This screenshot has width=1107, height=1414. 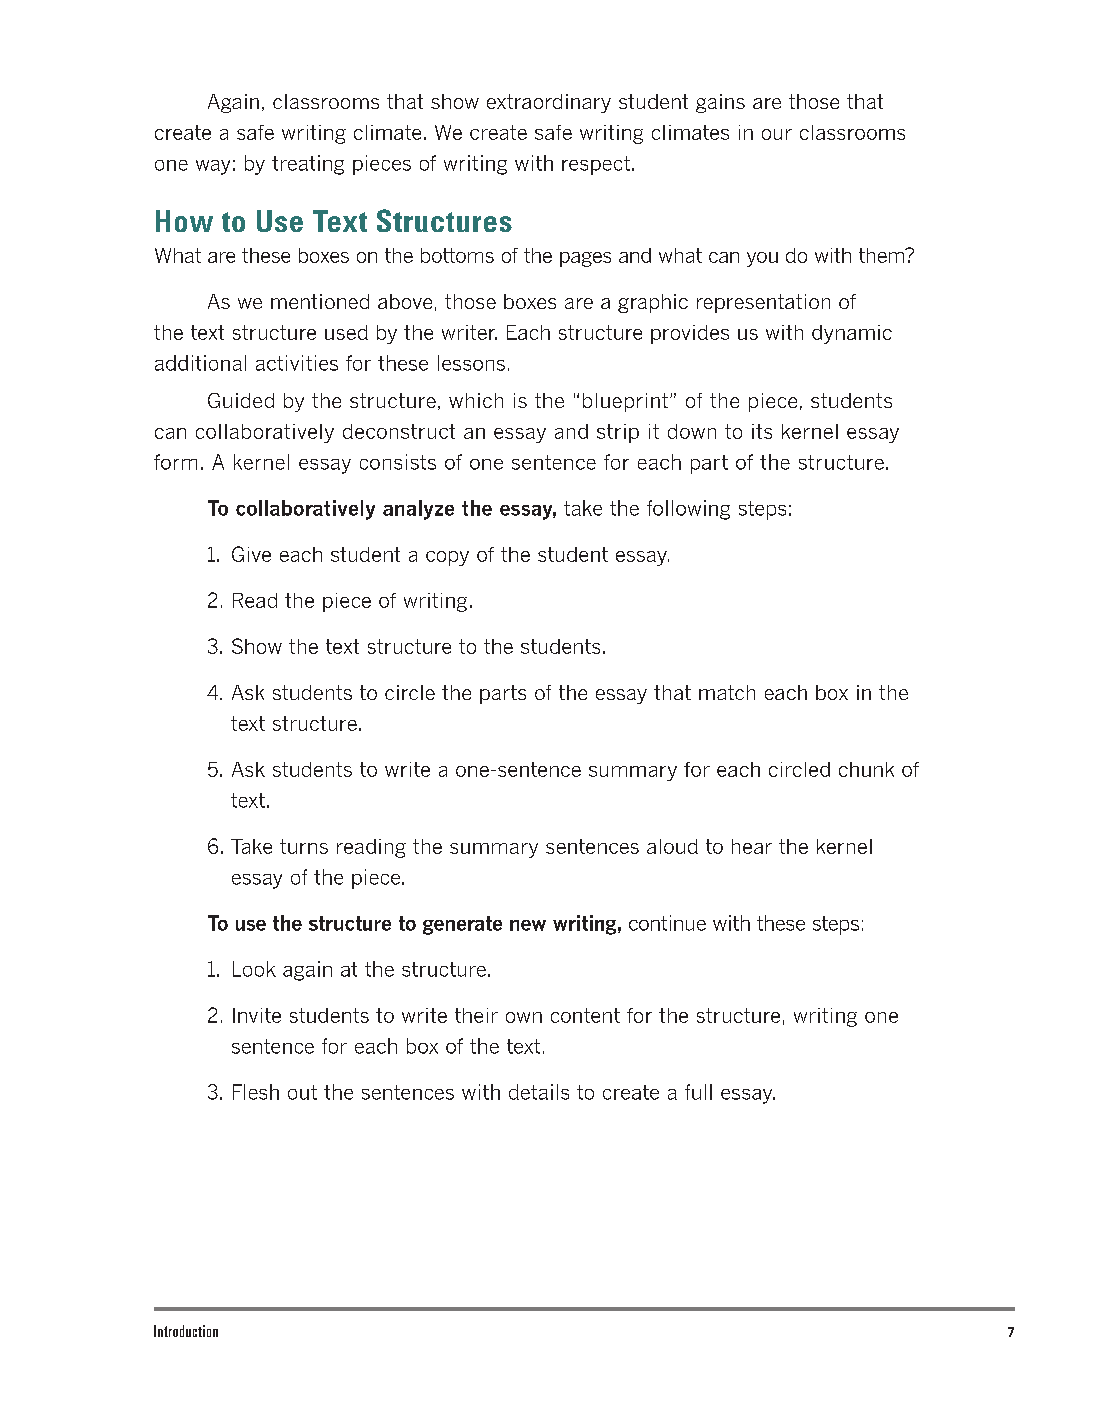 What do you see at coordinates (308, 165) in the screenshot?
I see `treating` at bounding box center [308, 165].
